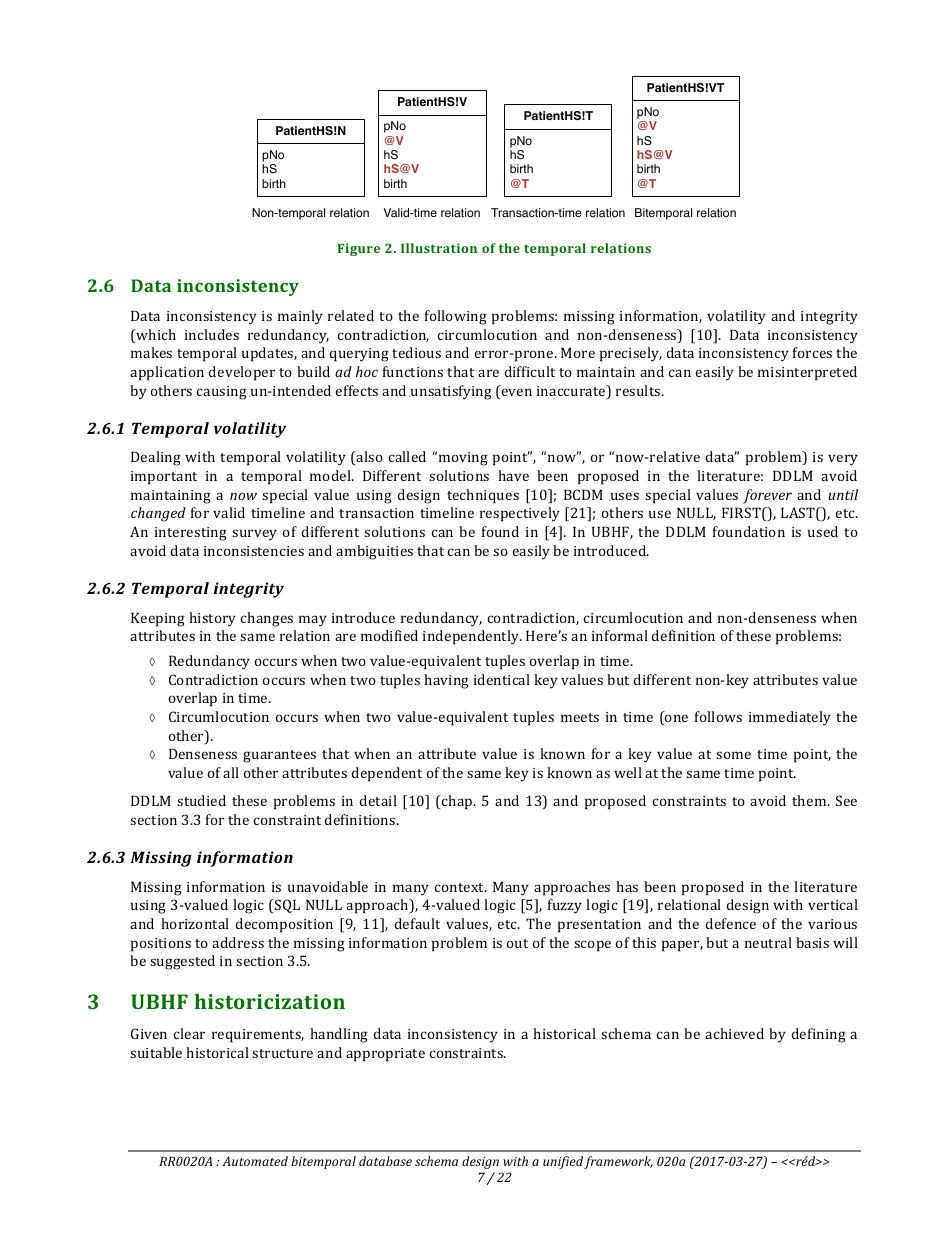 Image resolution: width=952 pixels, height=1233 pixels. Describe the element at coordinates (618, 1162) in the screenshot. I see `framework` at that location.
